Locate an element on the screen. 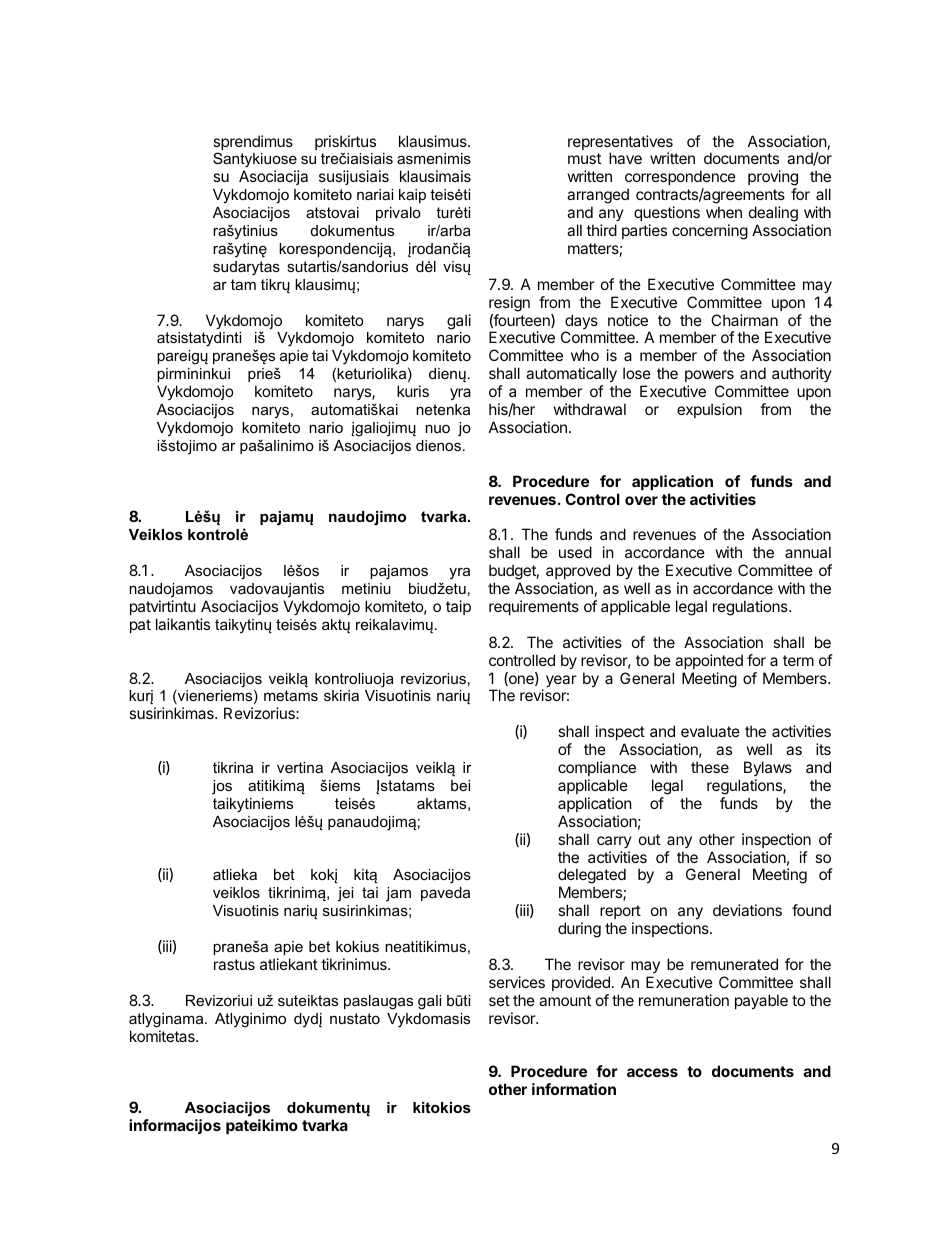  information is located at coordinates (574, 1089).
